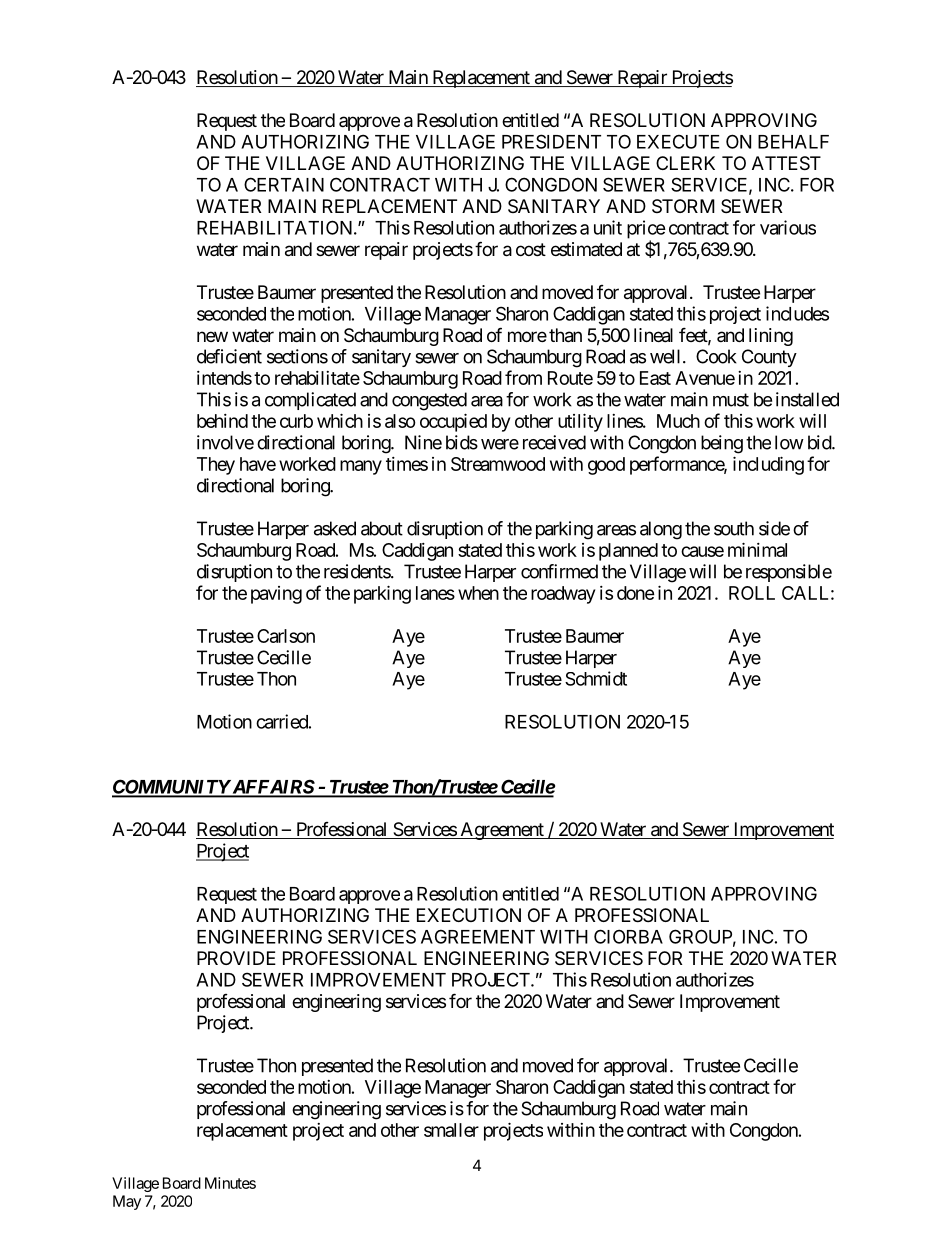 The height and width of the image is (1233, 952). What do you see at coordinates (469, 915) in the image?
I see `EXECUTION` at bounding box center [469, 915].
